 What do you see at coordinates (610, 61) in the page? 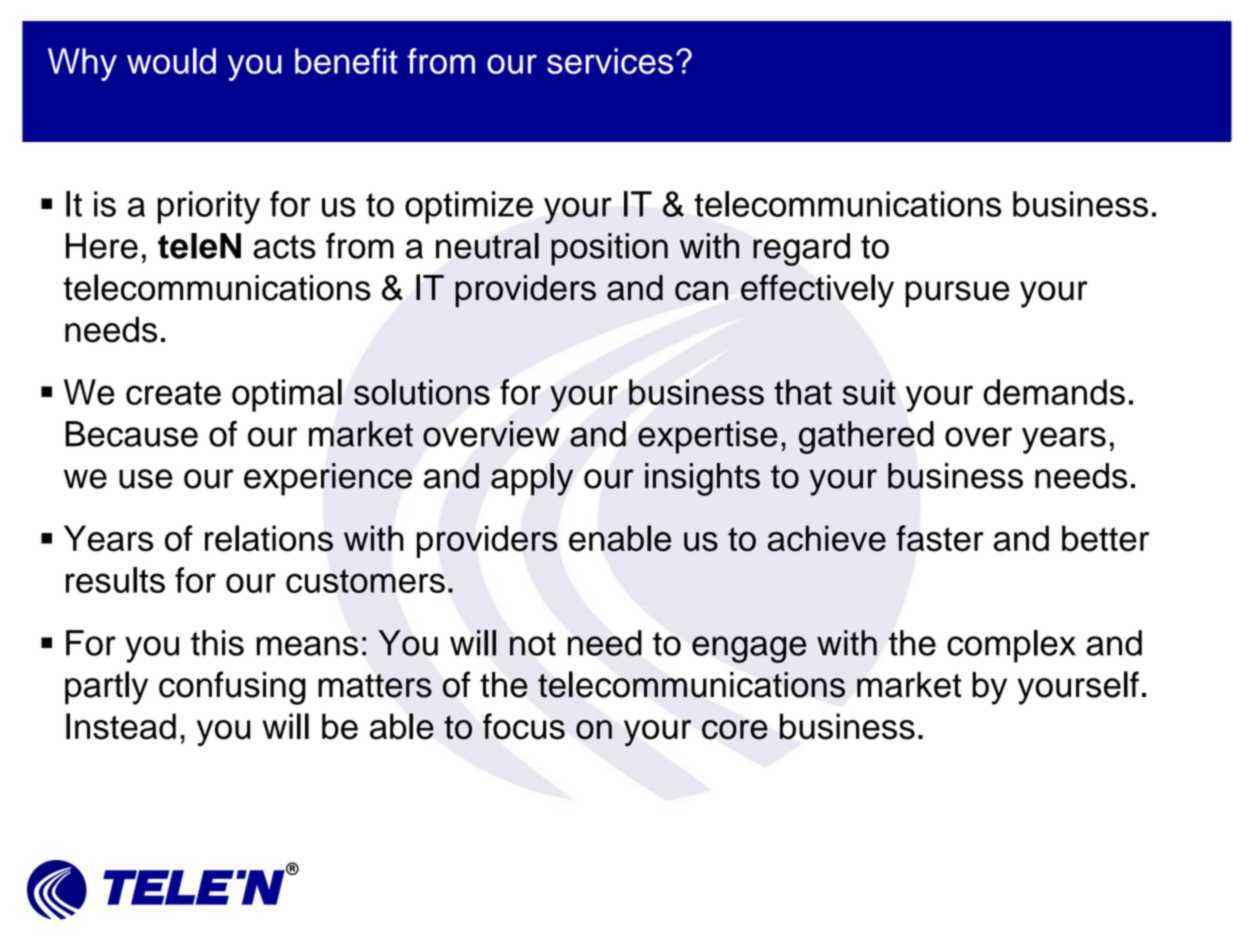
I see `services` at bounding box center [610, 61].
